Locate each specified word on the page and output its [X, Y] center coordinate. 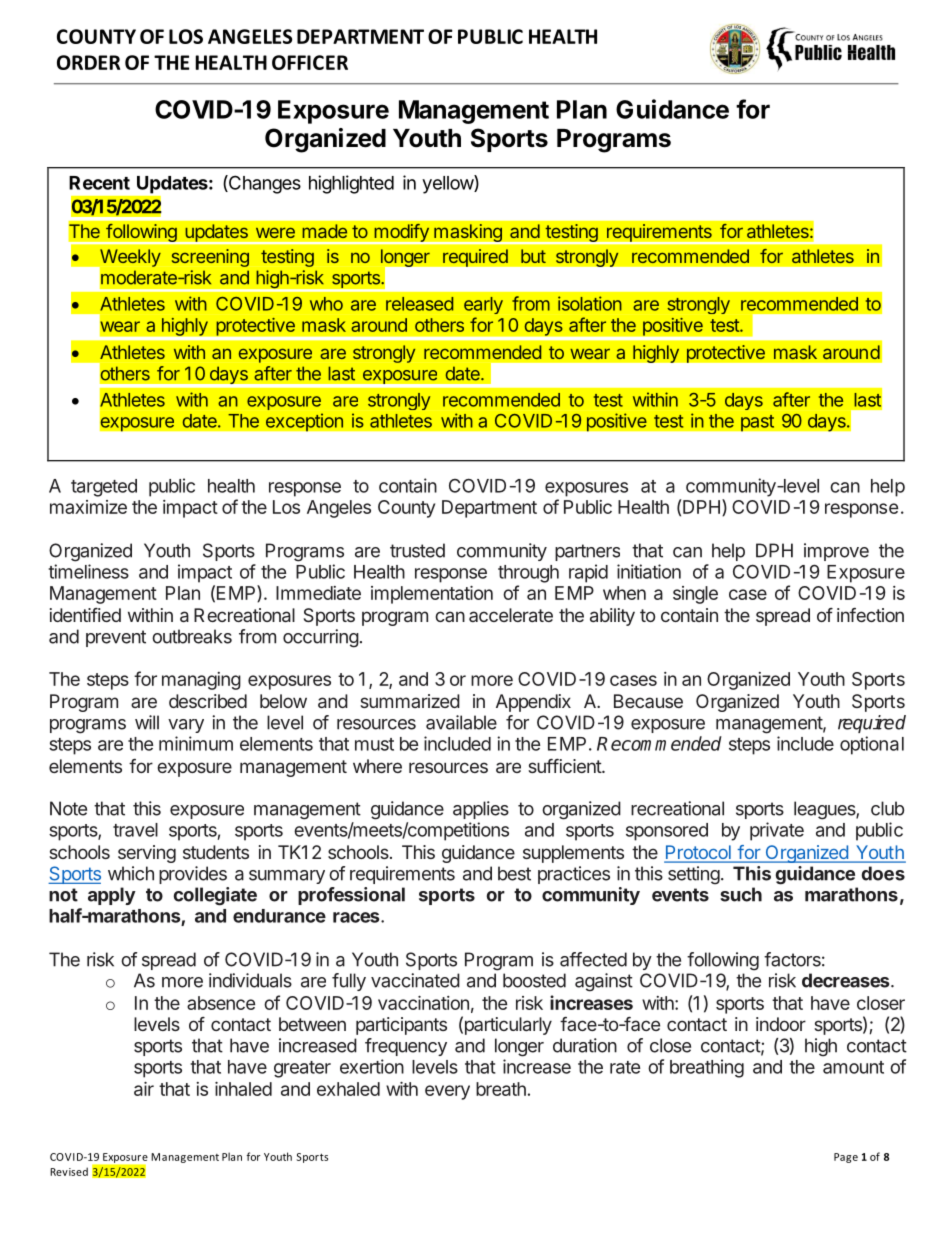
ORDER [88, 62]
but [533, 256]
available [461, 722]
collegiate [215, 896]
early [483, 305]
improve [836, 552]
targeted [104, 488]
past [758, 422]
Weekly [129, 259]
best [514, 873]
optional [872, 745]
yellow [448, 184]
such [741, 894]
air [144, 1089]
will [147, 722]
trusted [417, 550]
